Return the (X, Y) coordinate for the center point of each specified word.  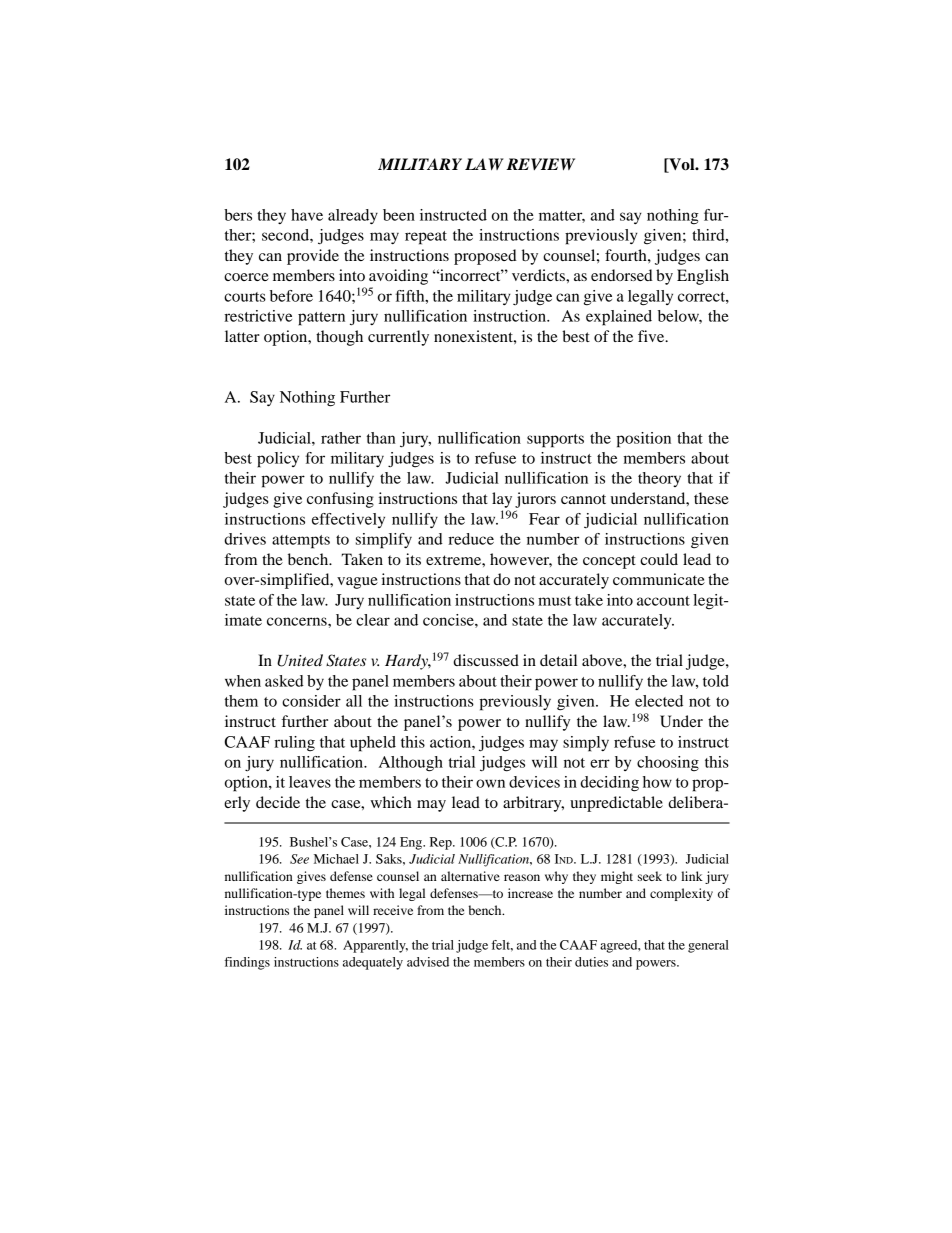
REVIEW (540, 164)
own (490, 783)
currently (398, 338)
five (652, 336)
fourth (627, 255)
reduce (471, 539)
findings (247, 963)
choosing (668, 764)
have (307, 215)
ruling (294, 744)
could (659, 559)
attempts (301, 542)
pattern (321, 319)
